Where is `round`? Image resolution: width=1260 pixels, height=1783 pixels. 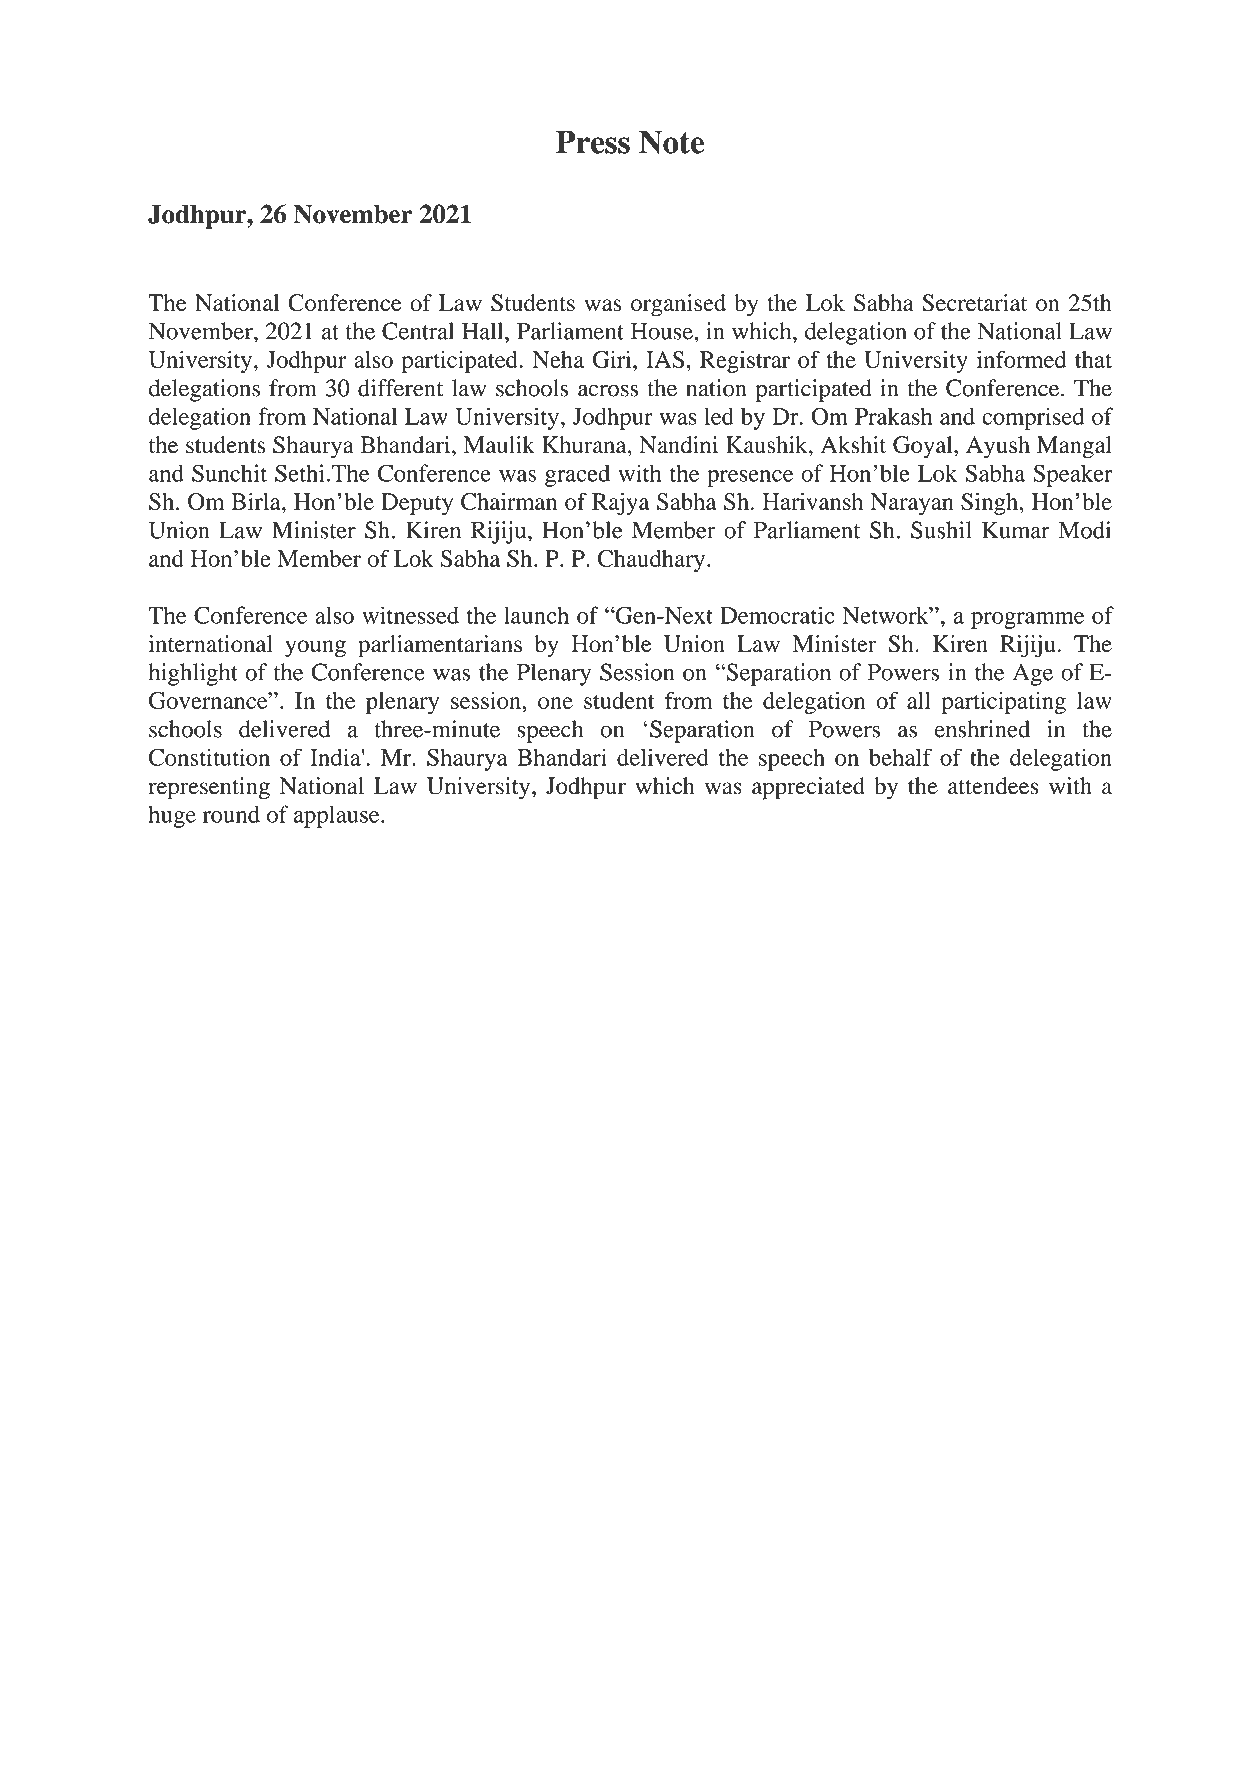
round is located at coordinates (231, 814).
